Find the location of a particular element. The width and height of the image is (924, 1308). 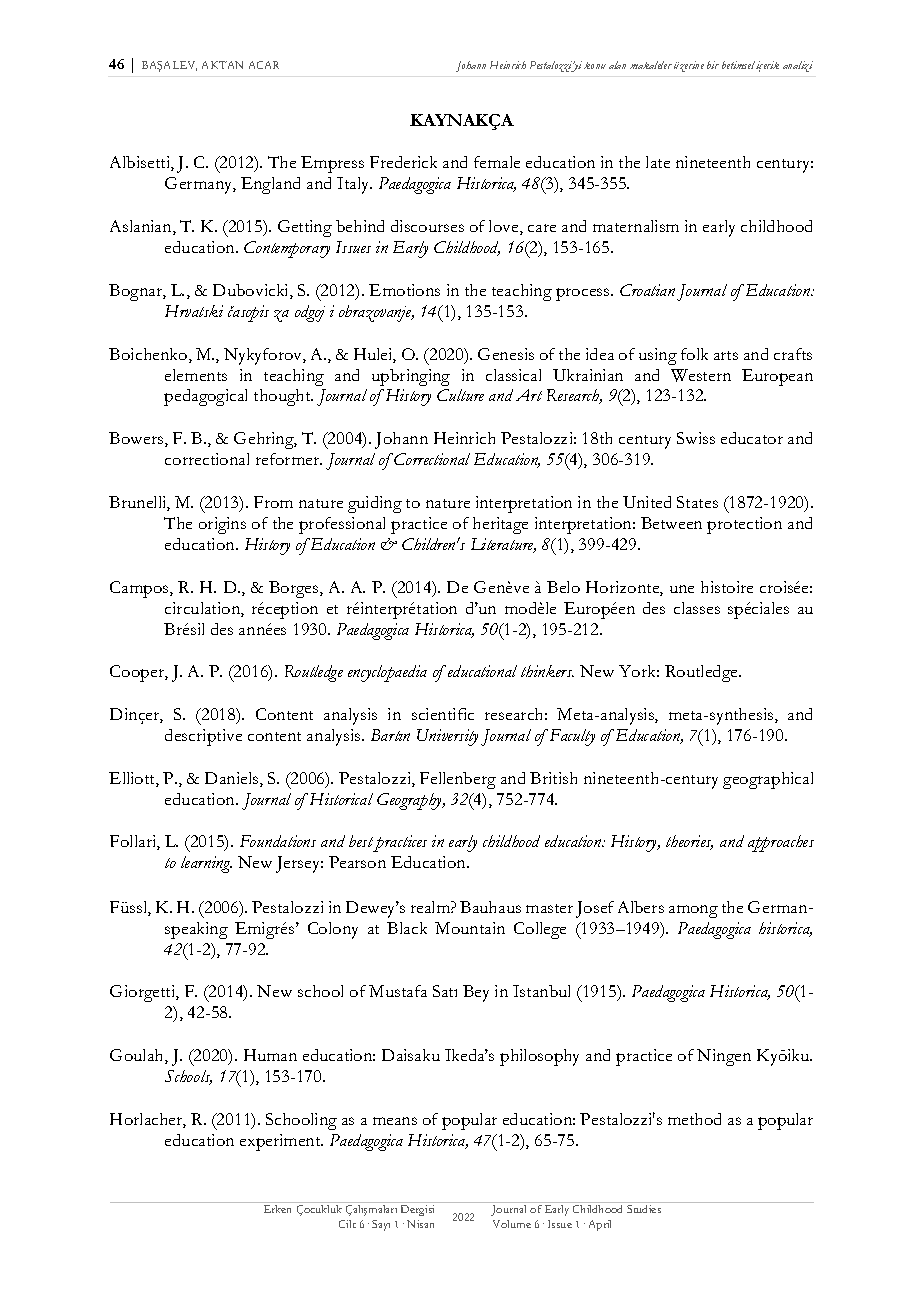

bir is located at coordinates (713, 65).
